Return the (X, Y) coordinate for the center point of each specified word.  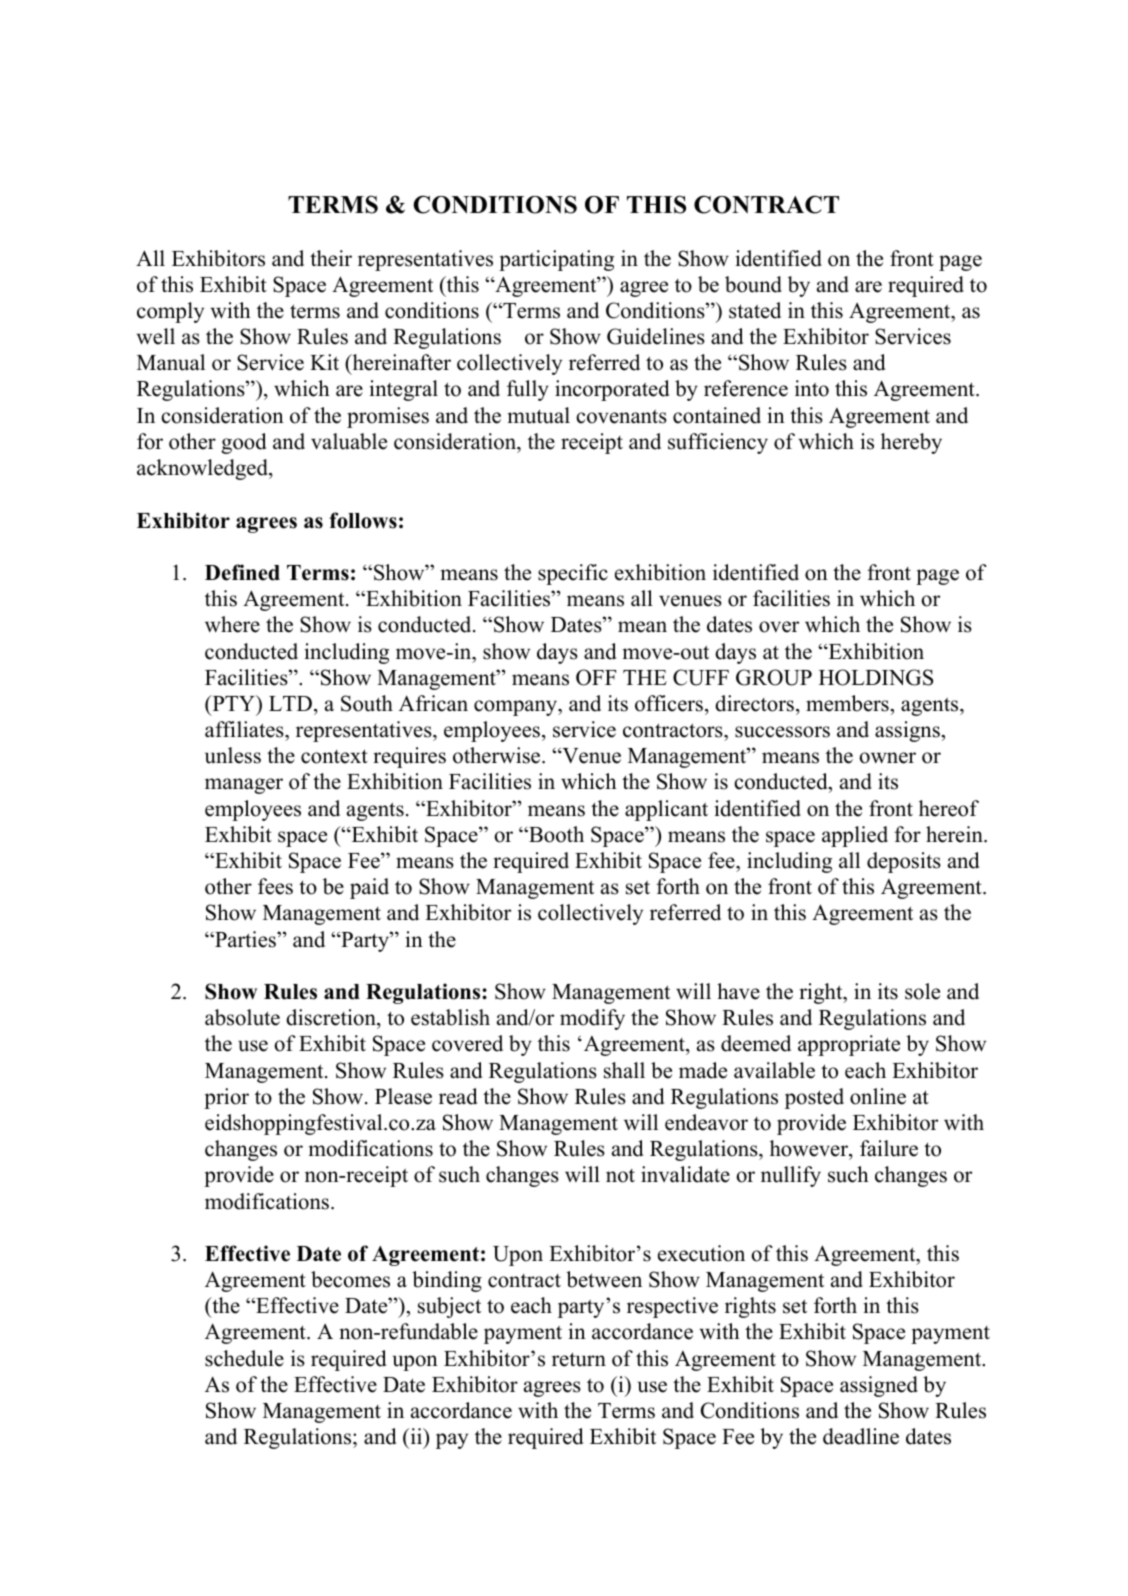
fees (275, 886)
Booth (555, 834)
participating (556, 260)
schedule (244, 1358)
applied (855, 836)
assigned (879, 1386)
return (579, 1359)
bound (753, 284)
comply (170, 312)
